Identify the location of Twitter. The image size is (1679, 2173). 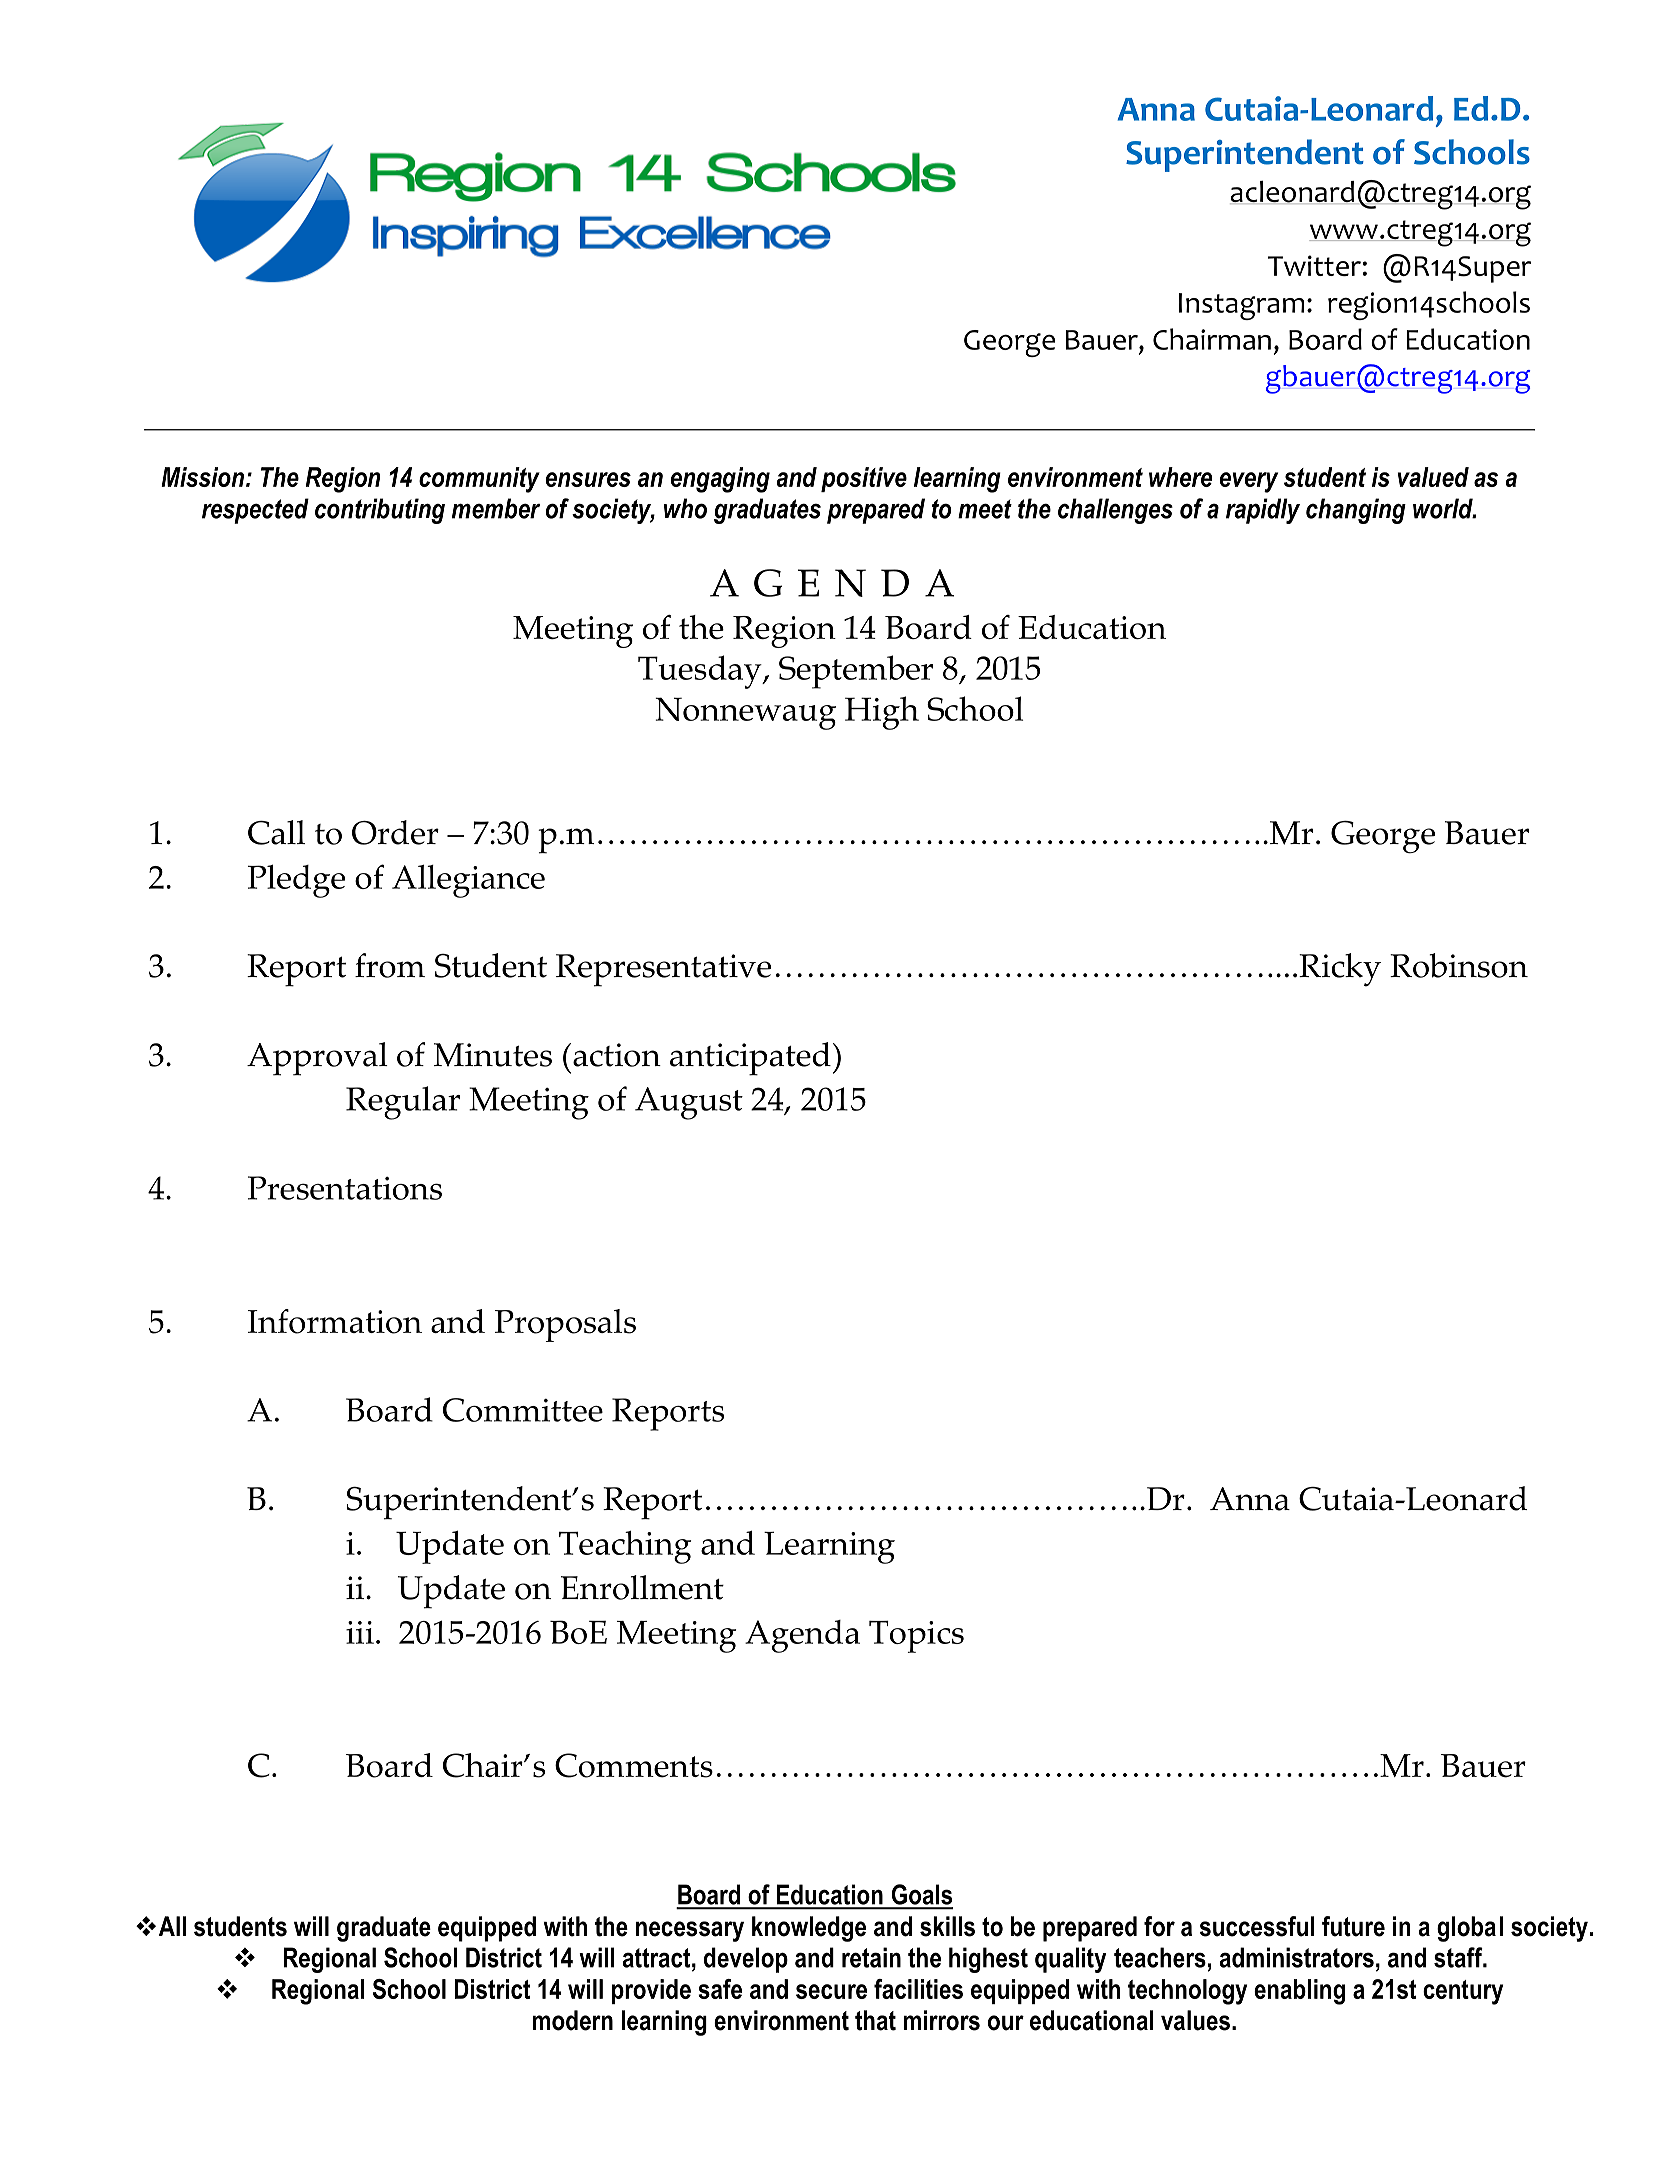
(1314, 265).
